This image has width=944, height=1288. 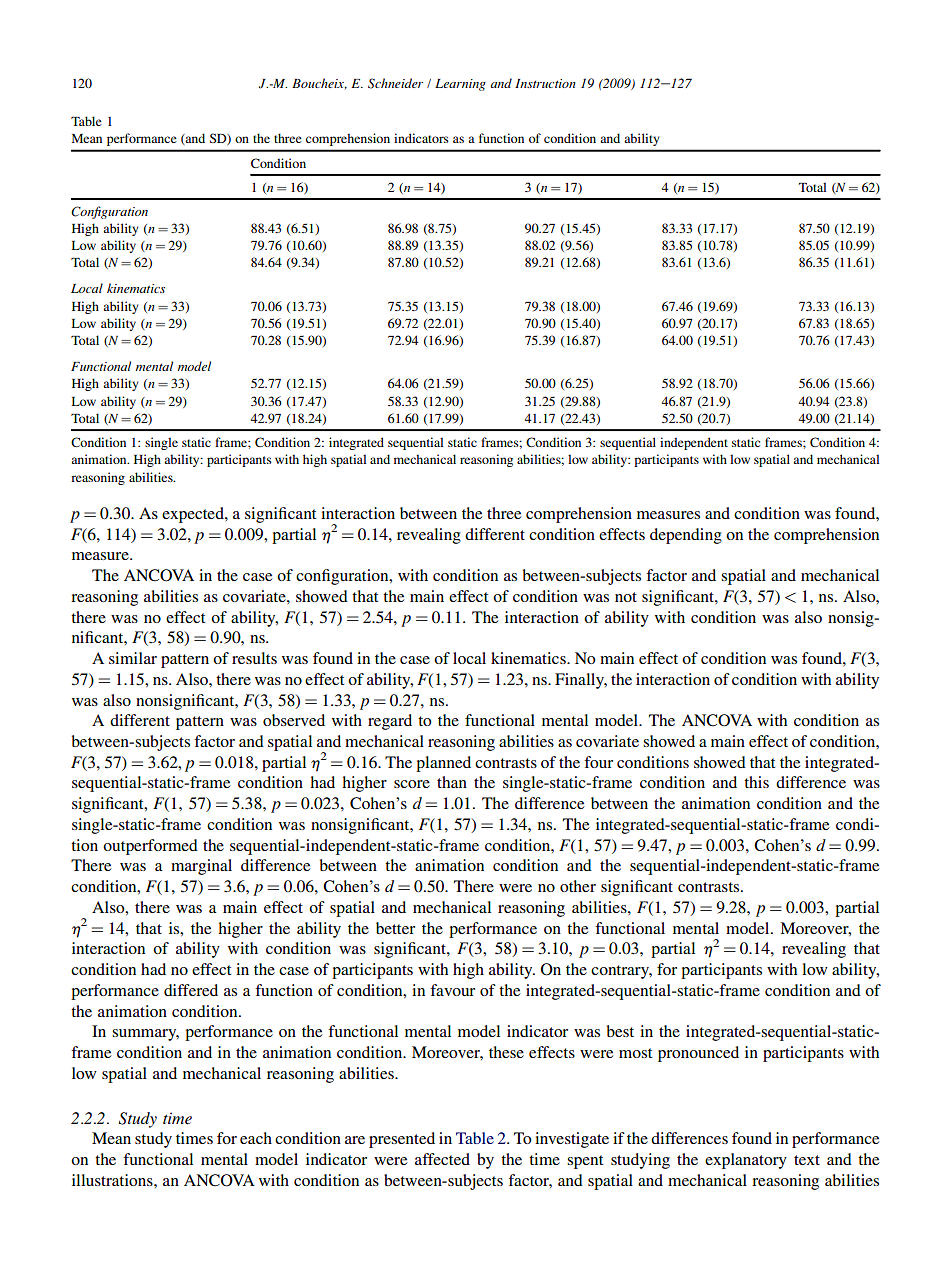 I want to click on not, so click(x=626, y=597).
